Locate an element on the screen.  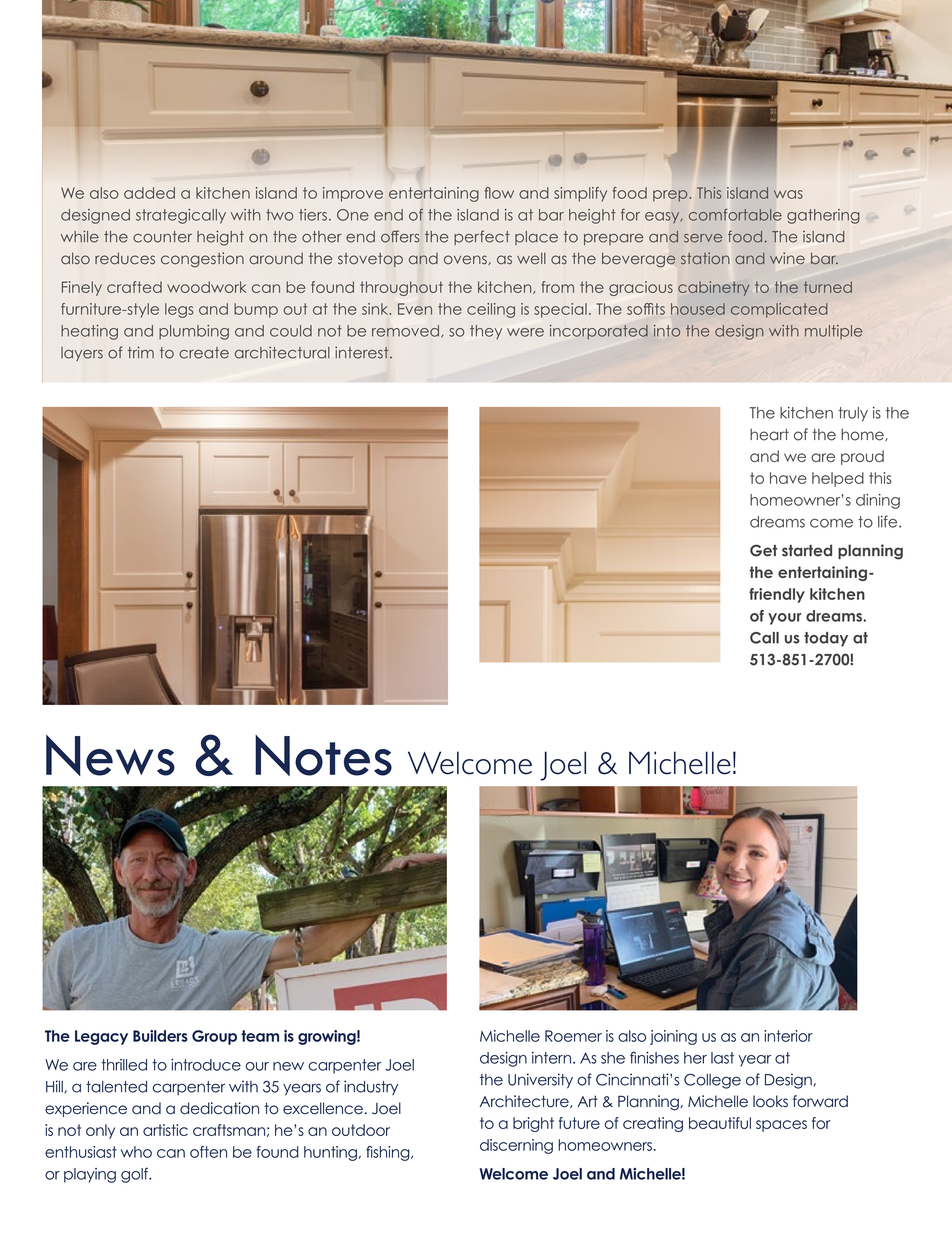
counter is located at coordinates (162, 237).
